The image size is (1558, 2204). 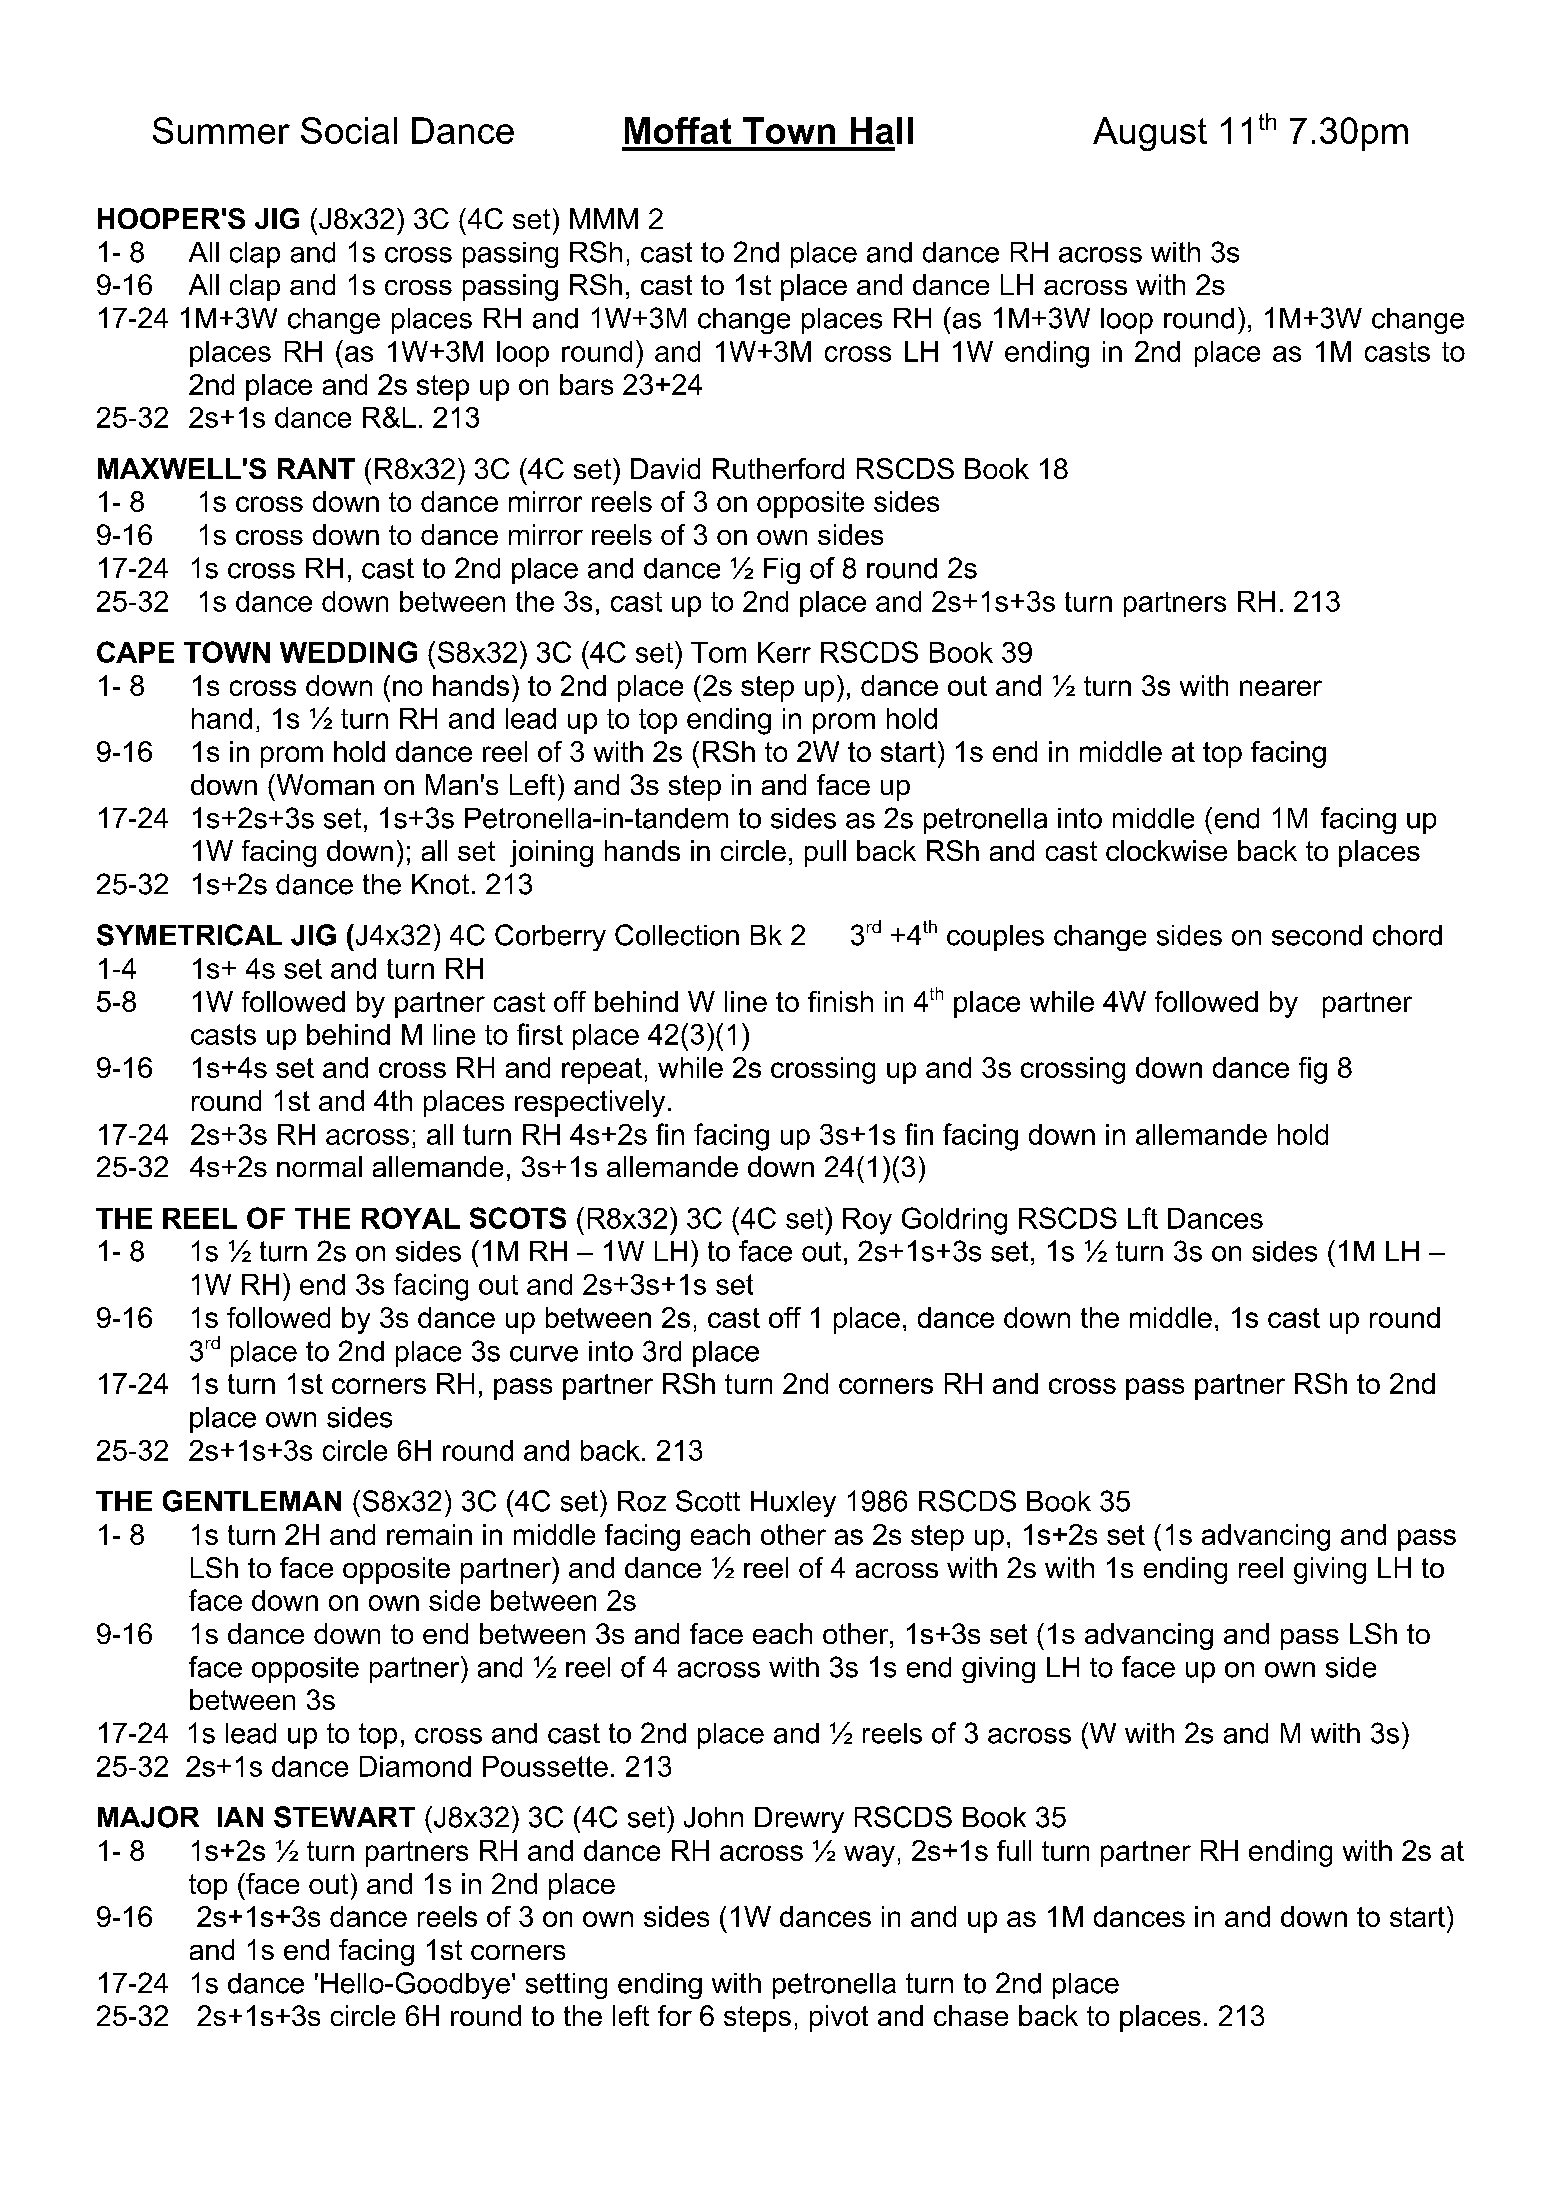 What do you see at coordinates (840, 1001) in the page?
I see `finish` at bounding box center [840, 1001].
